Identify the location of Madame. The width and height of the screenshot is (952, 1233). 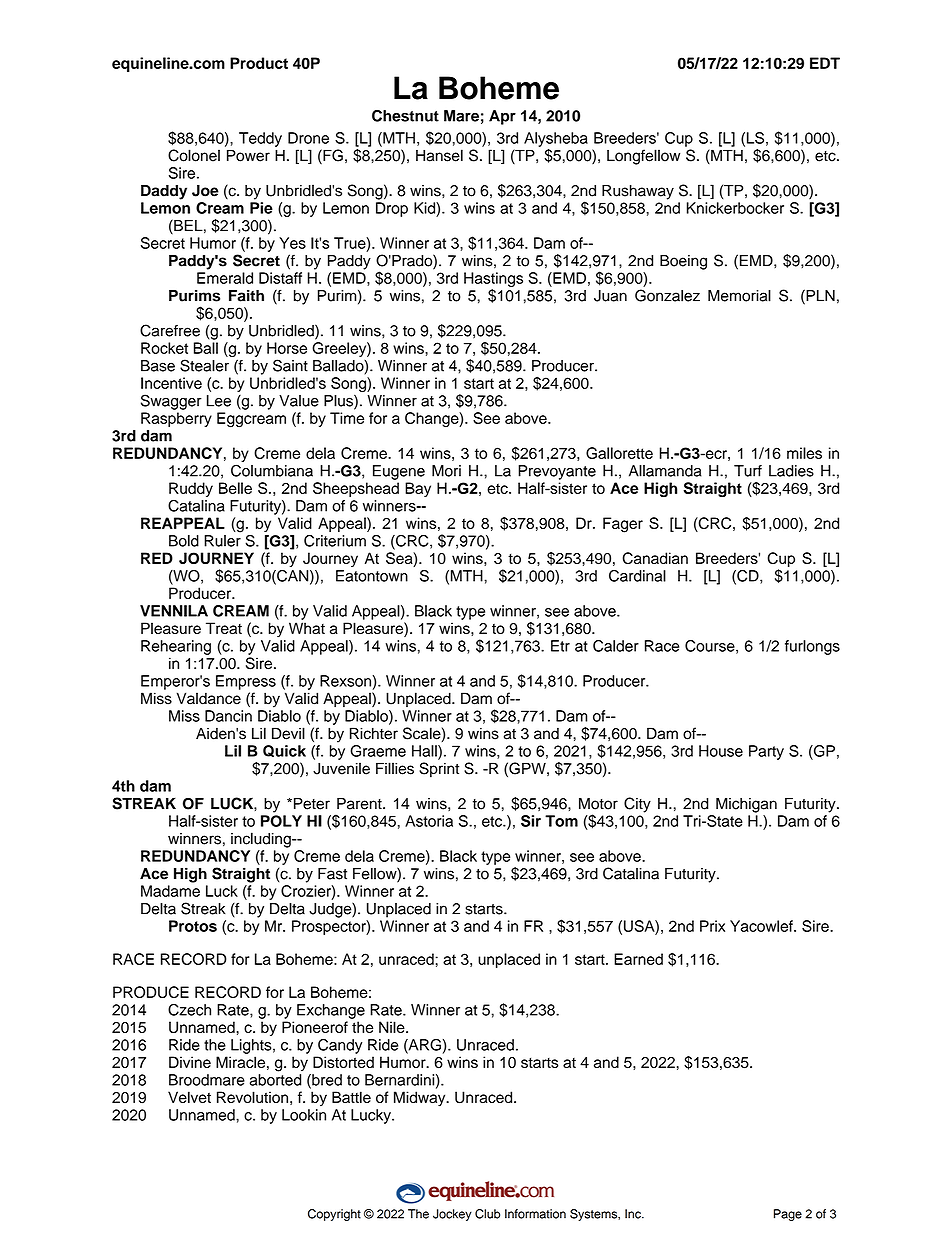
(170, 891).
